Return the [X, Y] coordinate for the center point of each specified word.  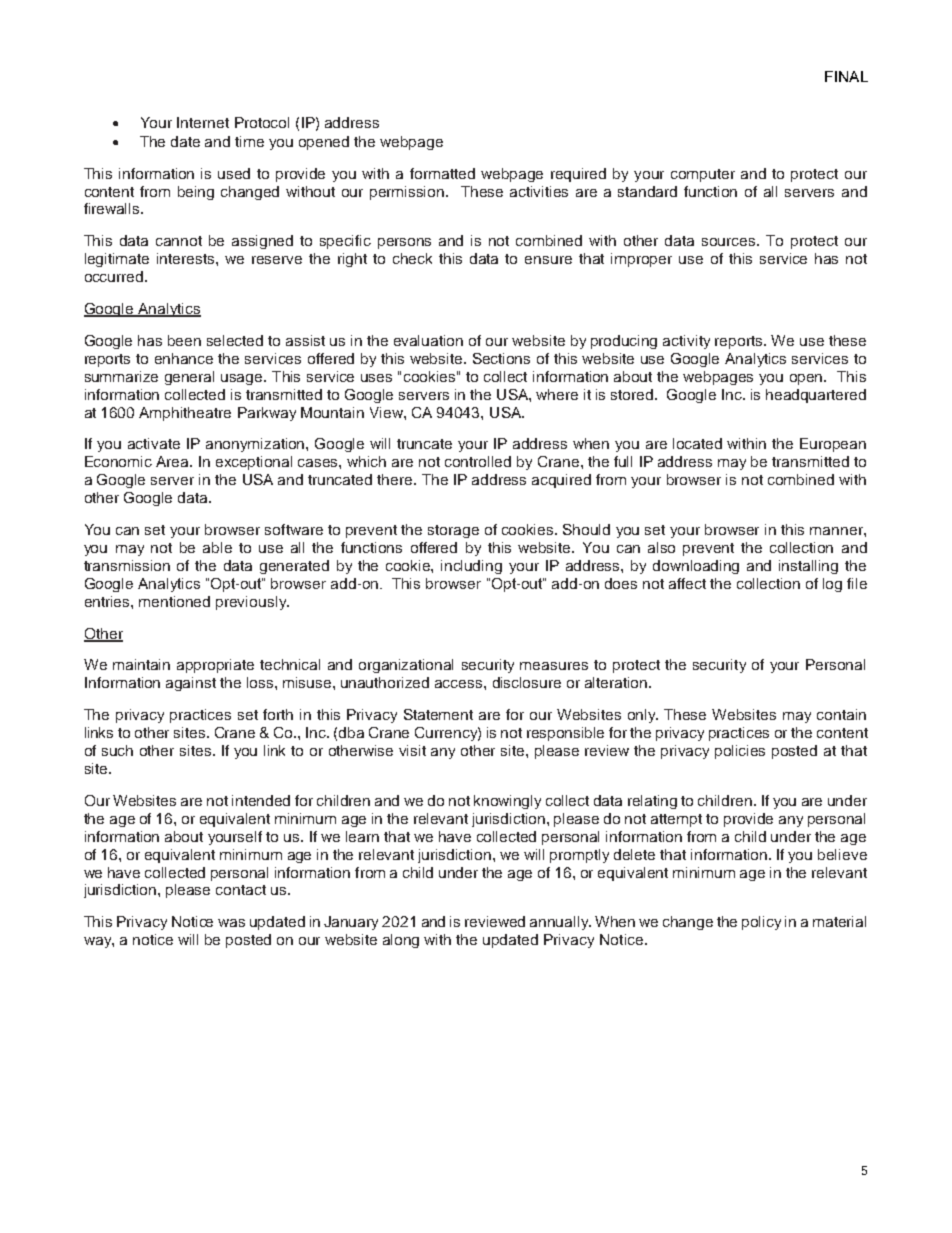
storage [453, 531]
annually [560, 923]
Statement [438, 714]
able [217, 547]
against [191, 684]
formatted [442, 173]
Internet [203, 122]
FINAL [846, 76]
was [231, 923]
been [184, 340]
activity [686, 342]
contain [841, 714]
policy [761, 923]
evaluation [428, 340]
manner [837, 531]
